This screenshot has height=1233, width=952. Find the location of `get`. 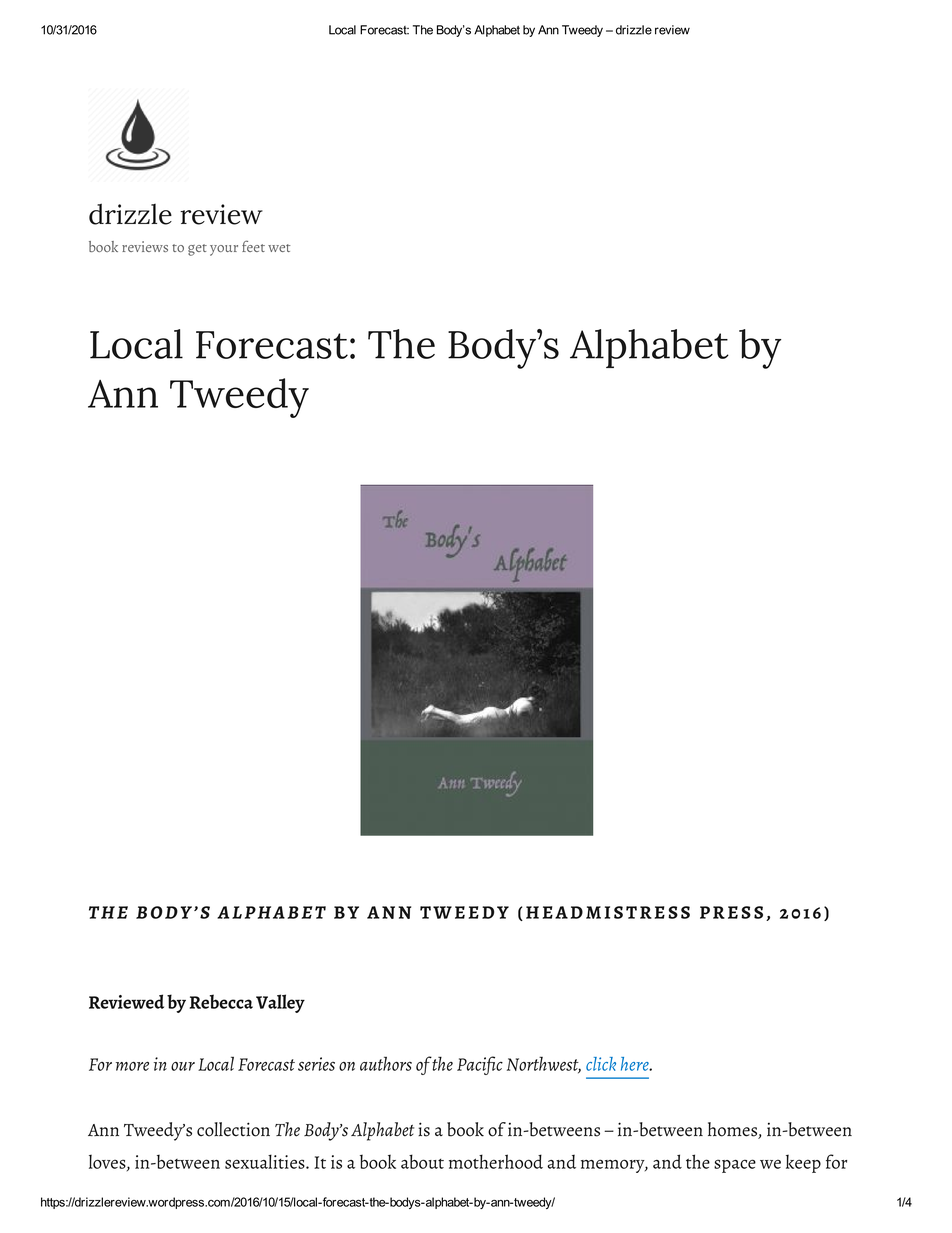

get is located at coordinates (197, 250).
